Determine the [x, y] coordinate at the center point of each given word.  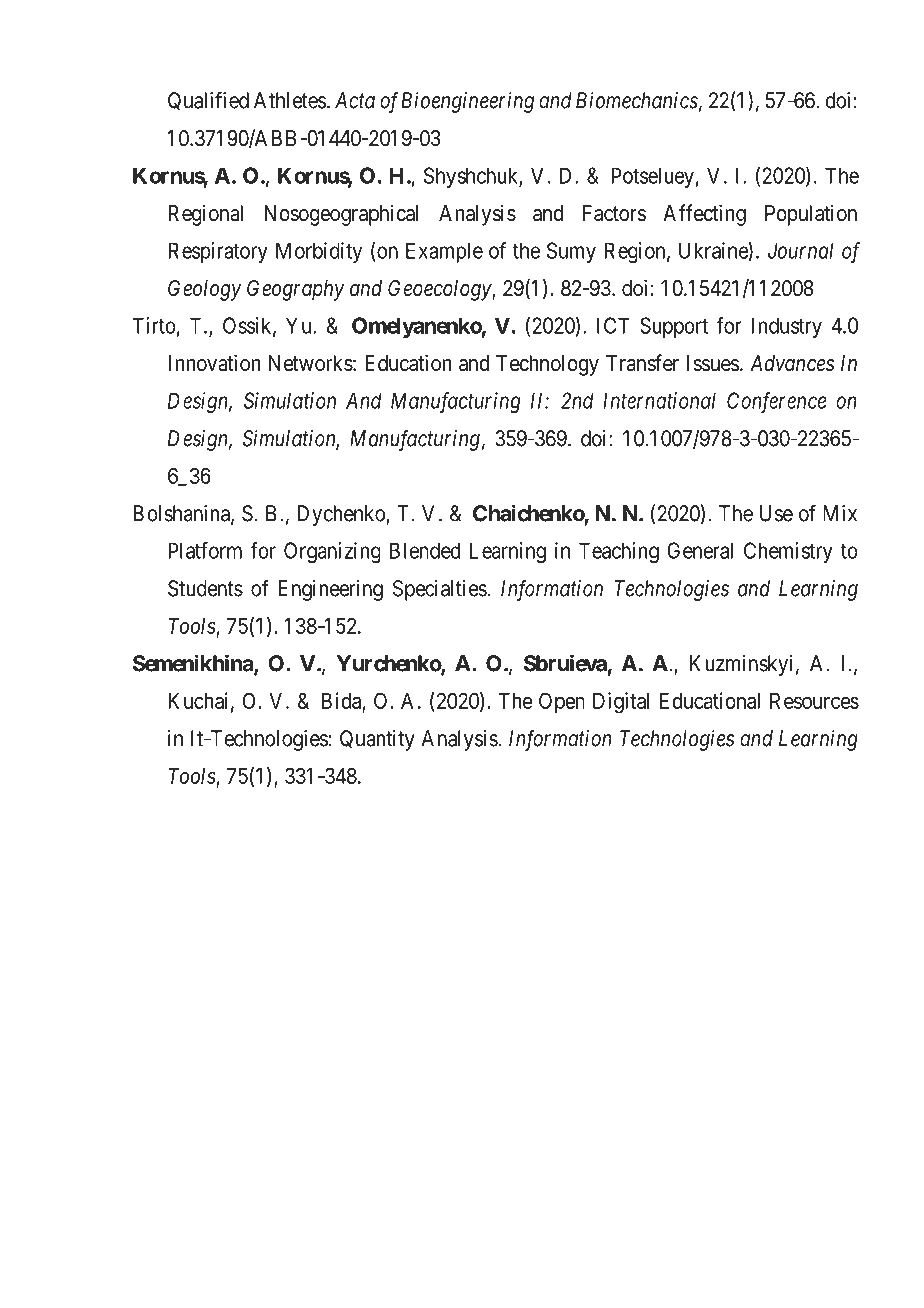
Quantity [377, 740]
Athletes [290, 100]
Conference [777, 402]
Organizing [332, 552]
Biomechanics [637, 100]
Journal [800, 250]
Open [561, 703]
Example [444, 252]
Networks [311, 363]
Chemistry [788, 552]
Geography [296, 290]
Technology [547, 365]
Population [811, 215]
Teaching [619, 552]
